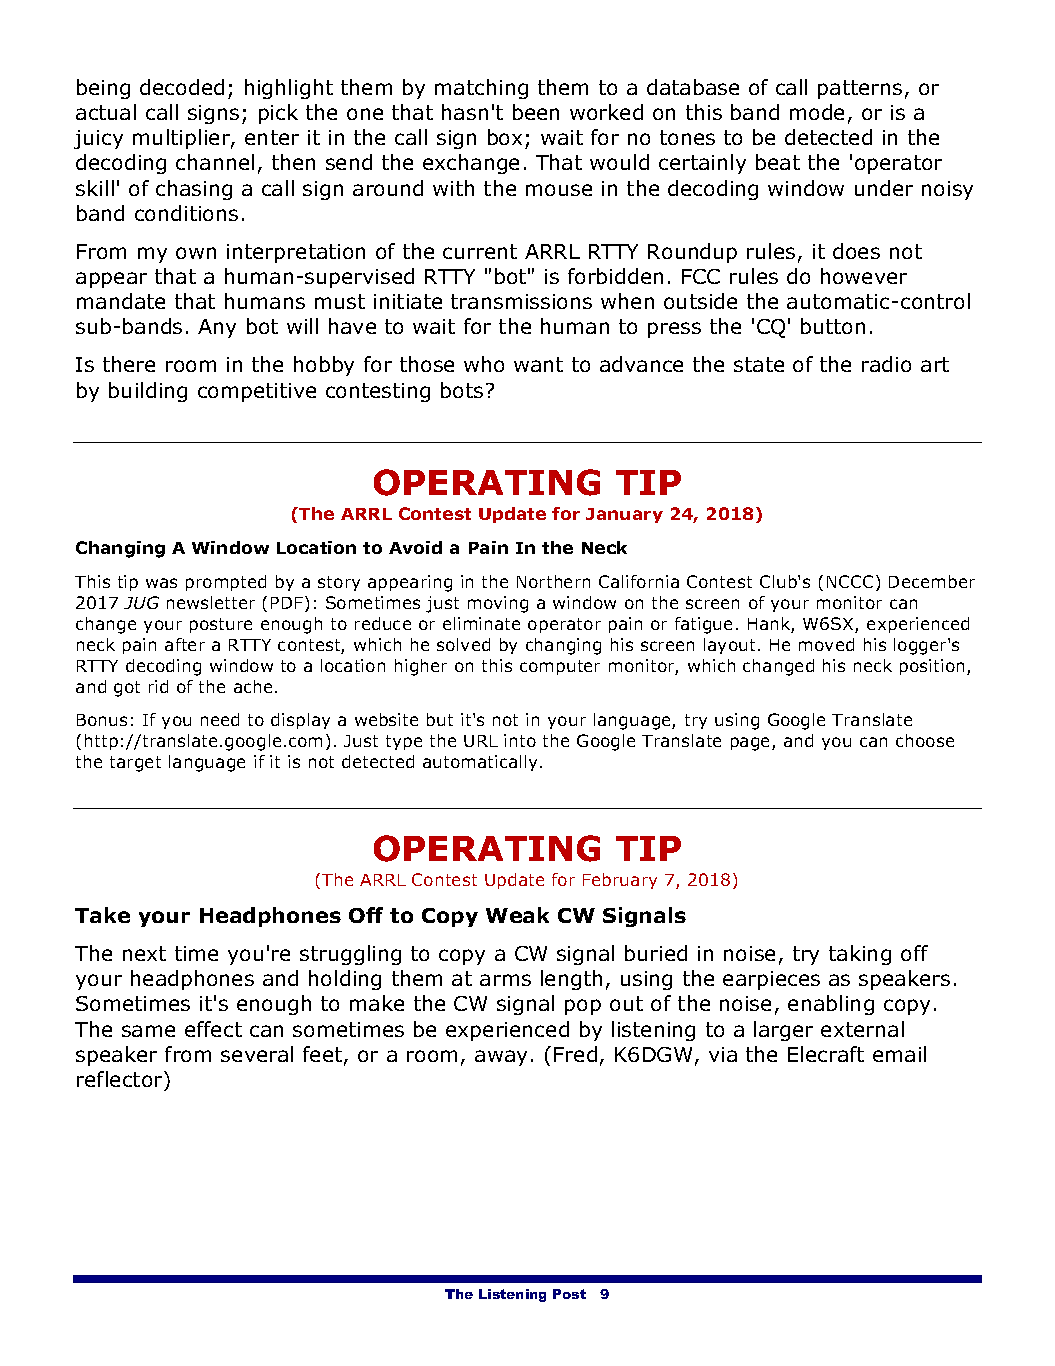 This page has width=1055, height=1366. I want to click on been, so click(536, 112).
